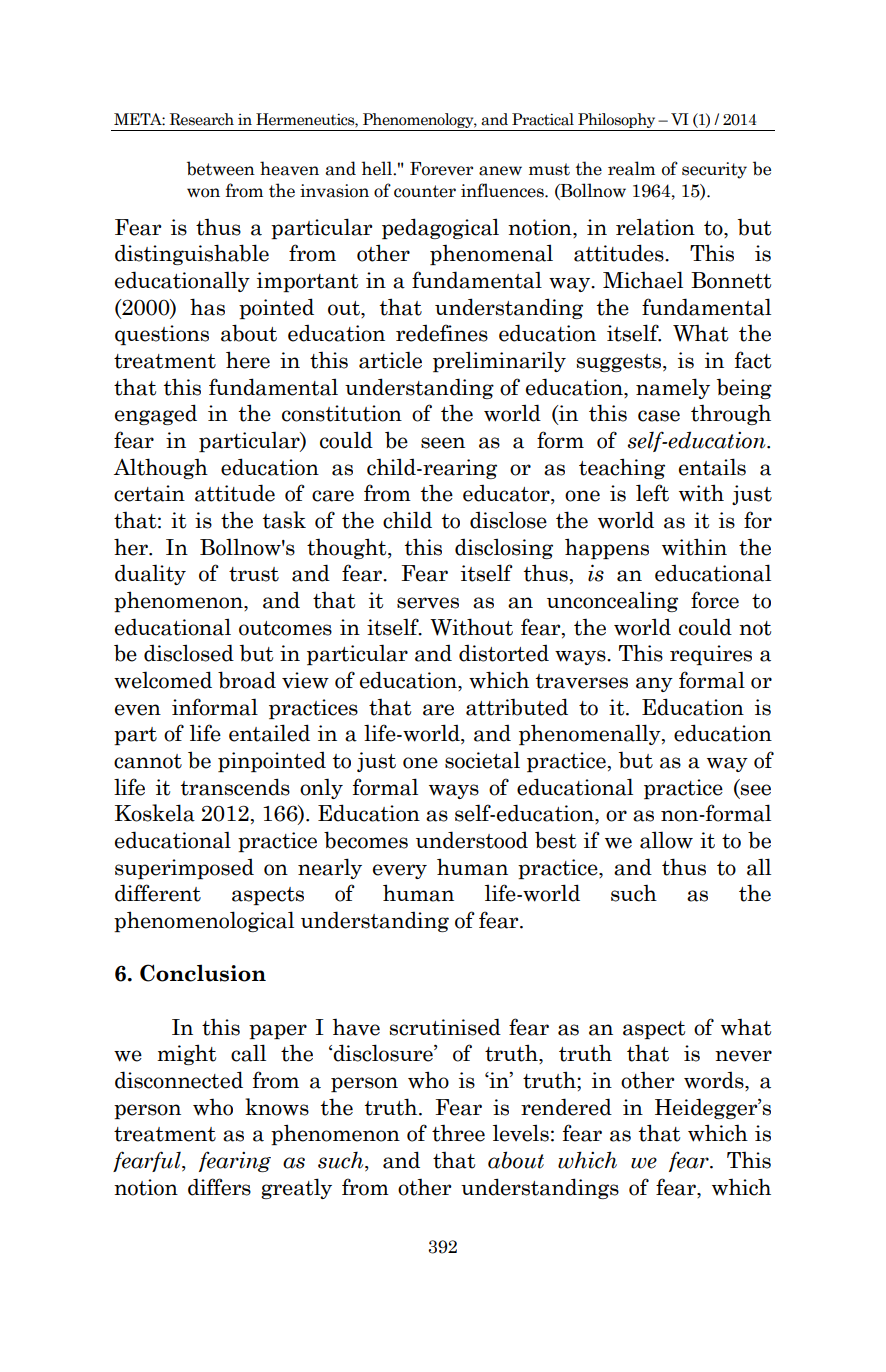 This image has height=1372, width=886. I want to click on Forever, so click(441, 169).
